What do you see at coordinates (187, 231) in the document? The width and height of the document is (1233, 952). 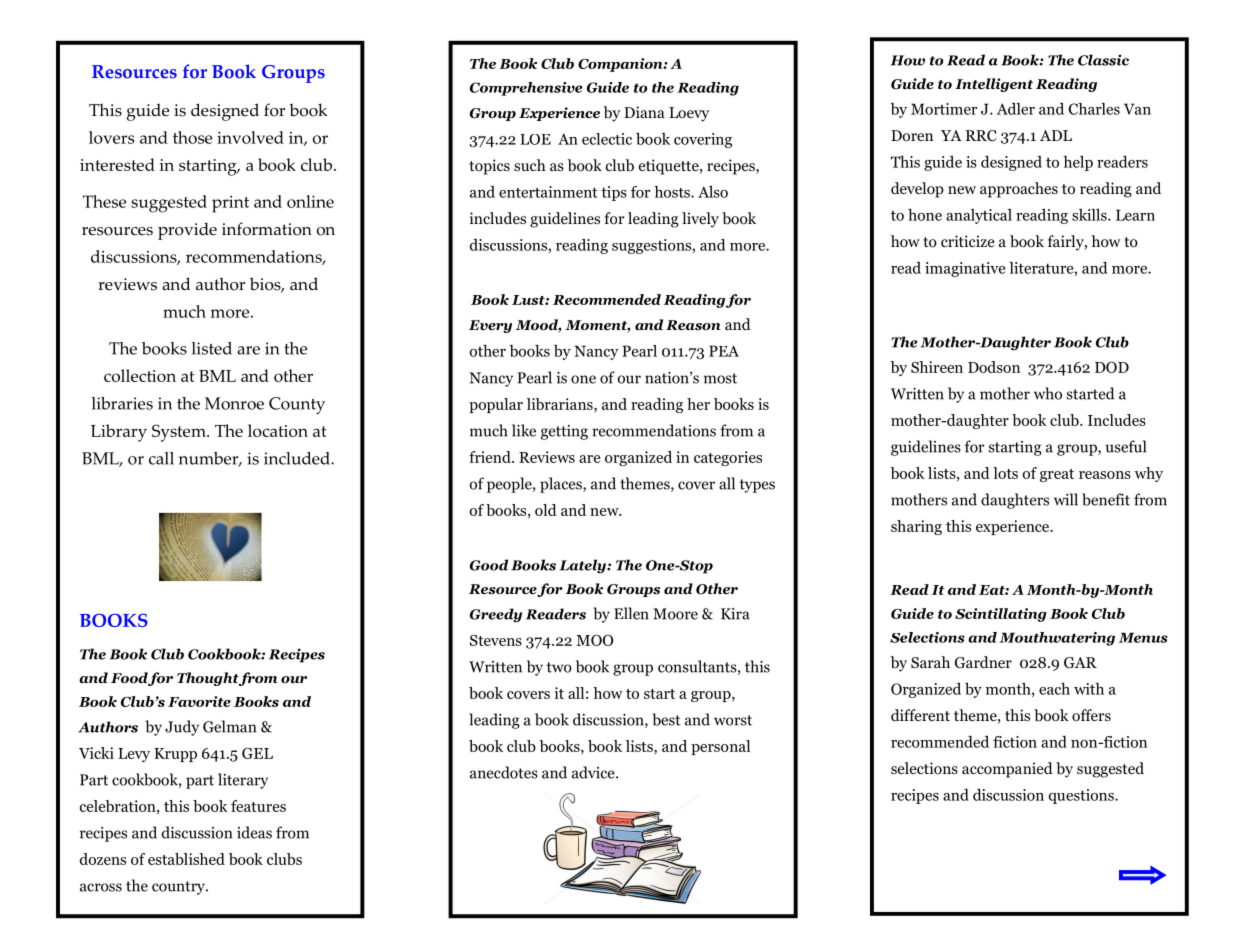 I see `provide` at bounding box center [187, 231].
